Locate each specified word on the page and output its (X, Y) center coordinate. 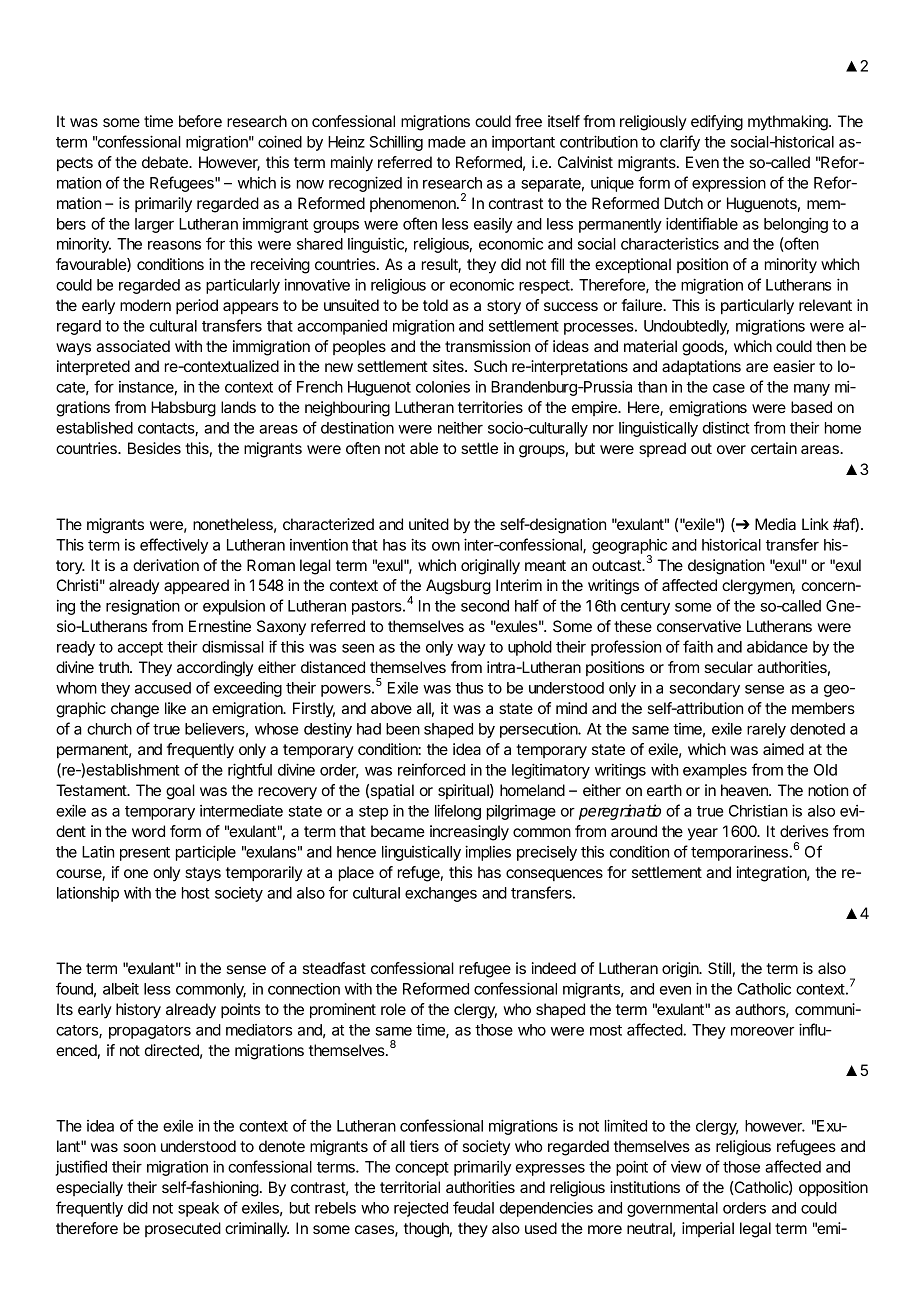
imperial (708, 1229)
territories (490, 407)
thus (469, 688)
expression (729, 184)
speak (198, 1209)
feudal (473, 1207)
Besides (154, 448)
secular (729, 667)
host (196, 893)
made (447, 142)
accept (140, 649)
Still (719, 968)
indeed (554, 968)
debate (166, 162)
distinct (726, 427)
